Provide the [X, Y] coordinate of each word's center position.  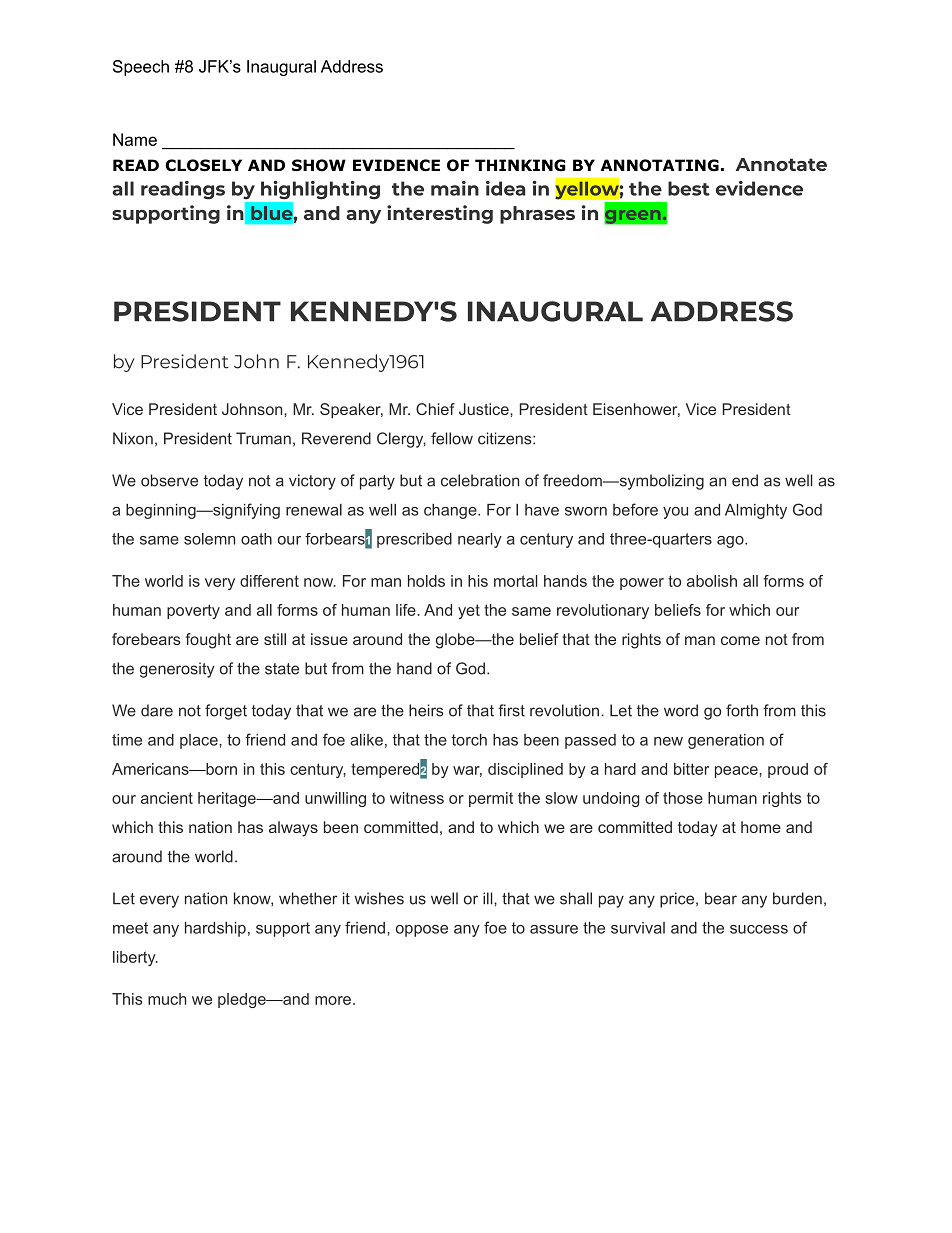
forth [742, 710]
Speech [141, 68]
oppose [422, 931]
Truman [263, 438]
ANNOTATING [660, 165]
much [167, 999]
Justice [485, 409]
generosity [177, 670]
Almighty [756, 511]
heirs [426, 710]
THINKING [520, 165]
